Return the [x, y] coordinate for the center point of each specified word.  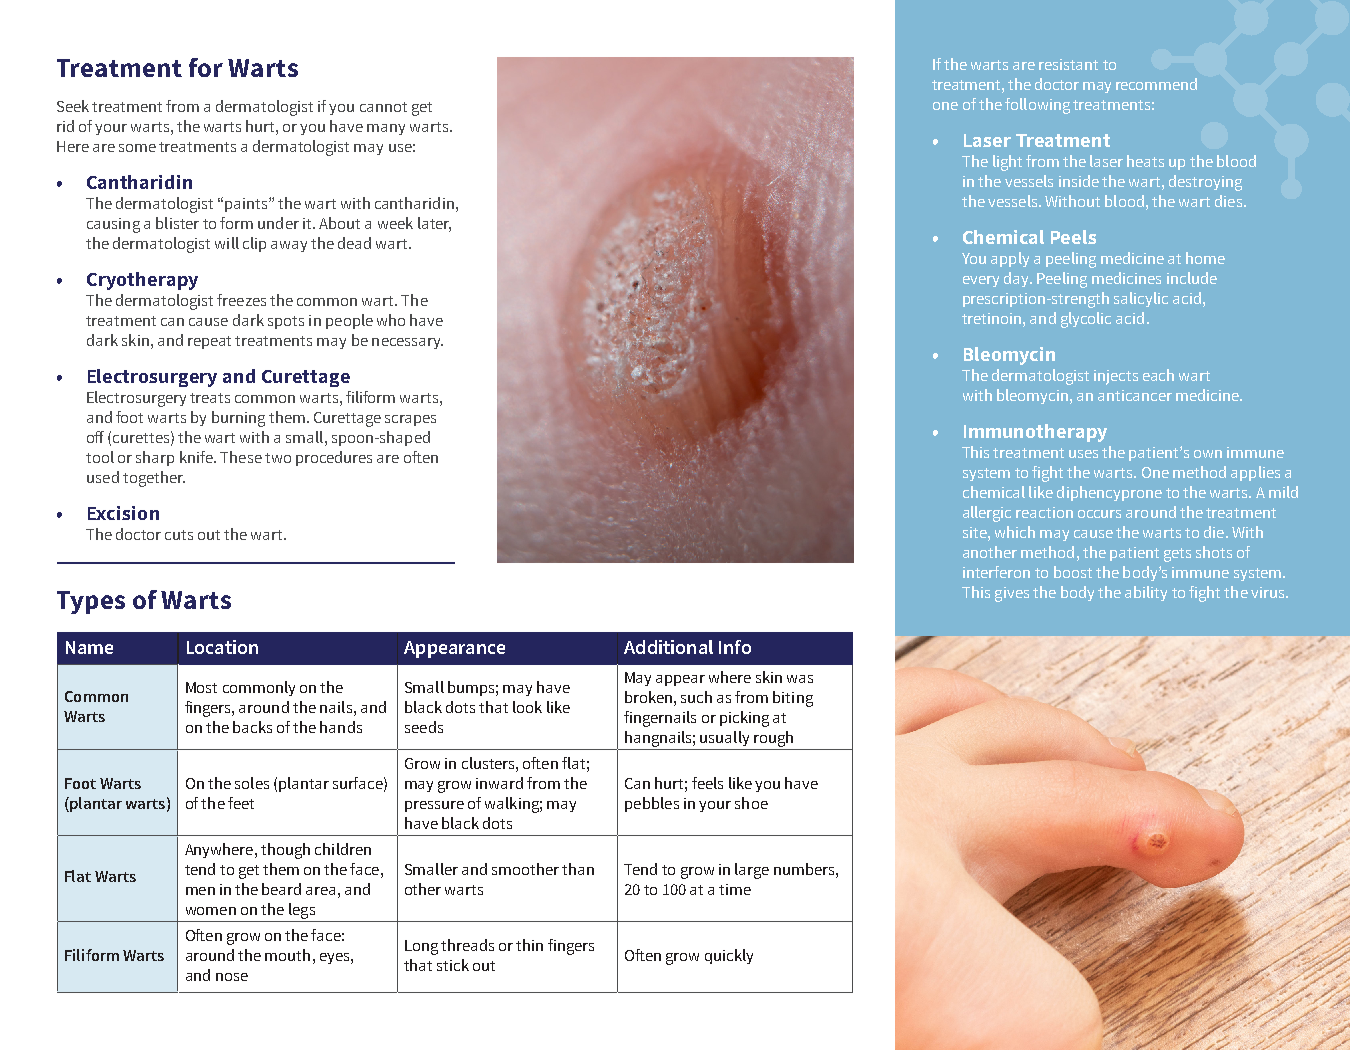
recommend [1156, 84]
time [735, 889]
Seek [73, 106]
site [976, 532]
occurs [1099, 514]
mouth [287, 955]
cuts [179, 535]
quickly [729, 956]
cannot [383, 107]
